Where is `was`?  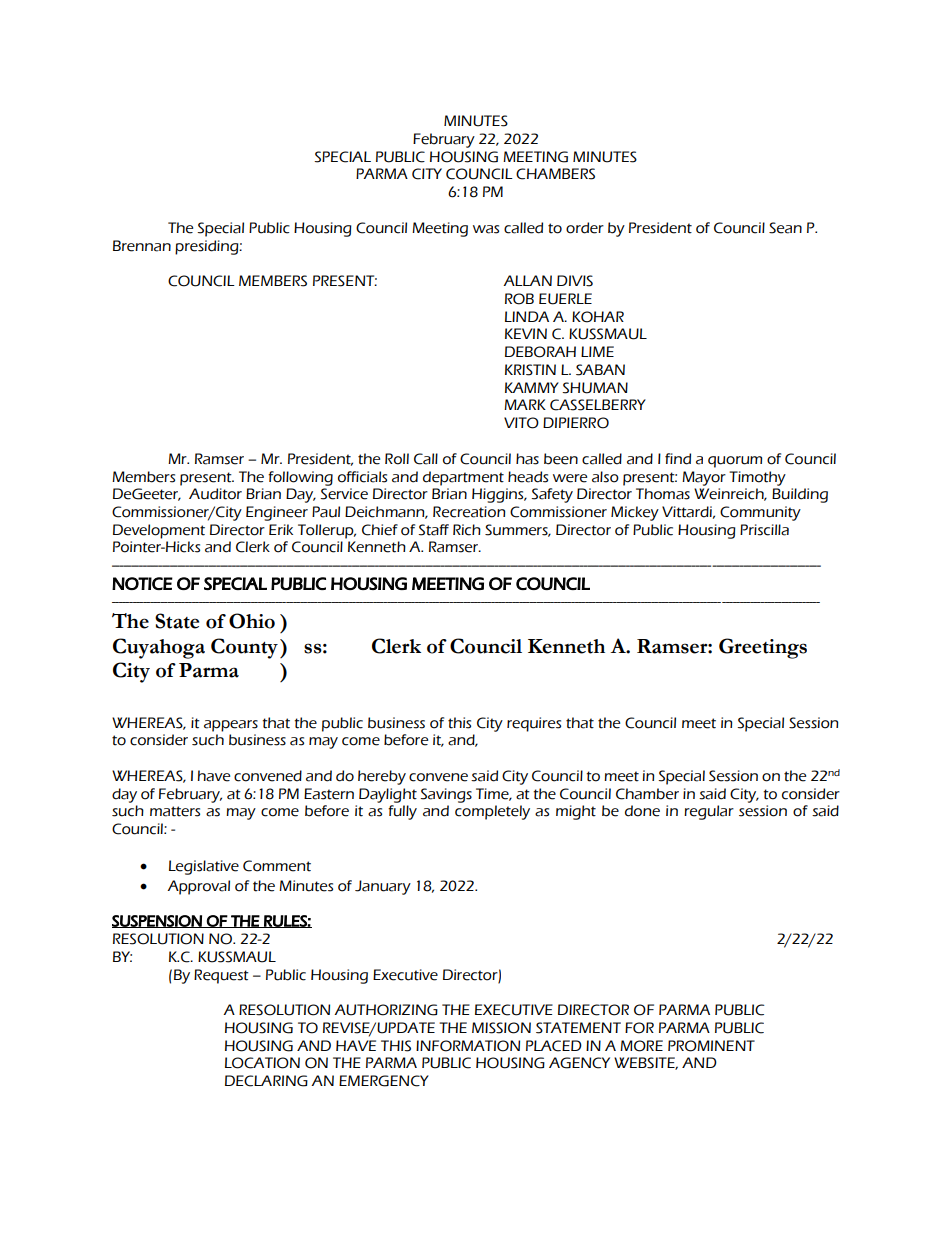 was is located at coordinates (486, 229).
